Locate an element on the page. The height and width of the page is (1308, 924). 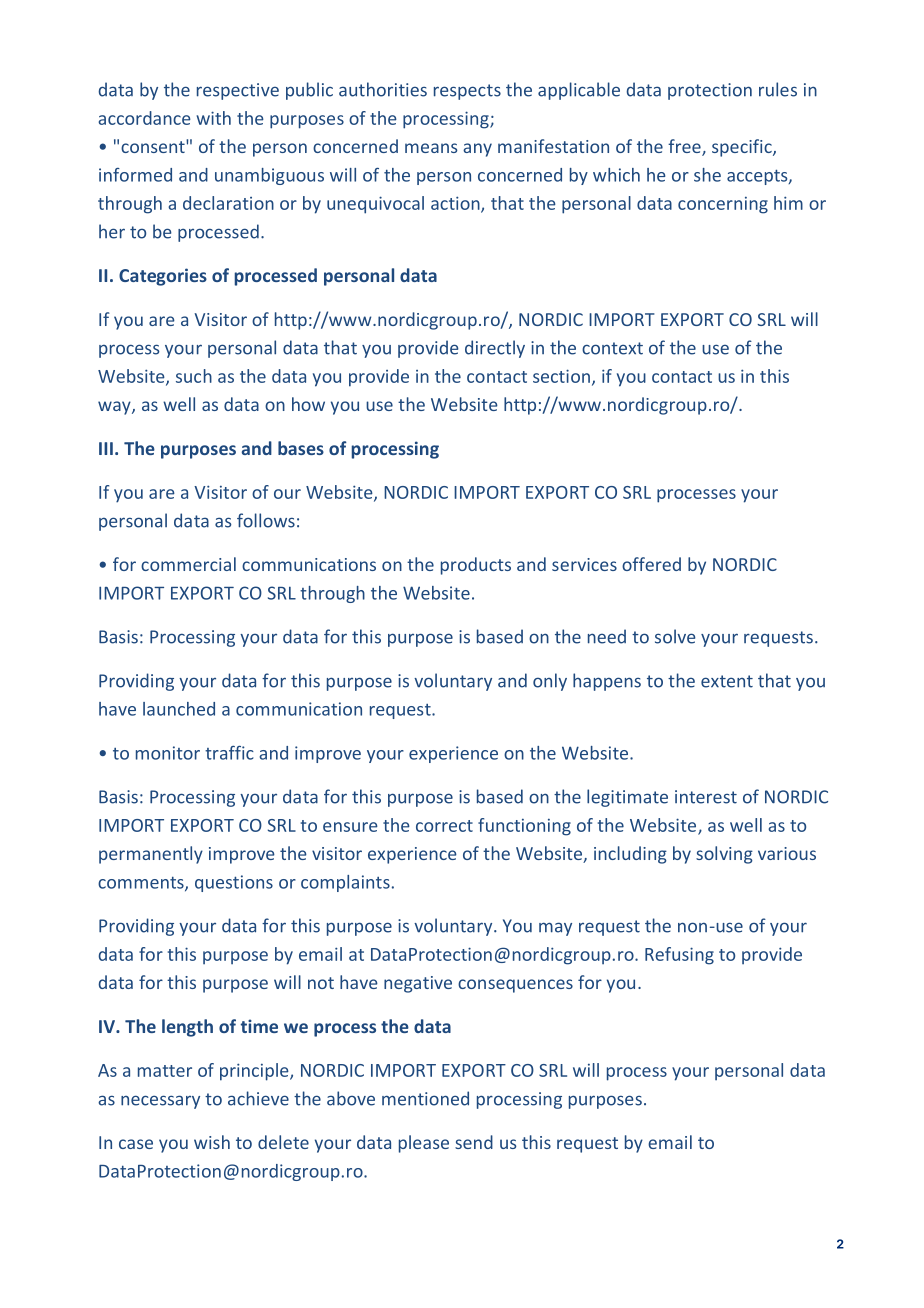
necessary is located at coordinates (160, 1102).
